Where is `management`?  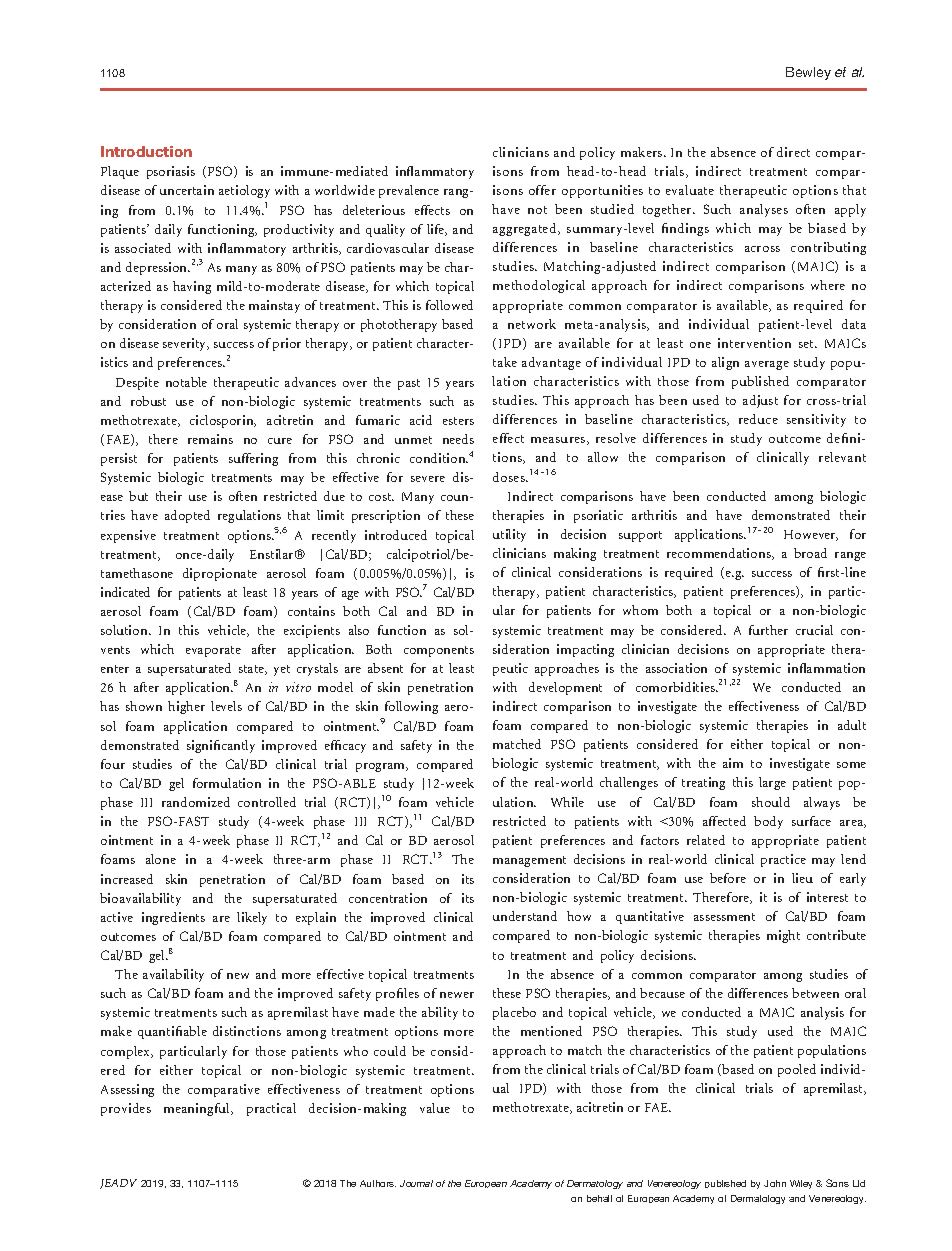
management is located at coordinates (529, 861).
